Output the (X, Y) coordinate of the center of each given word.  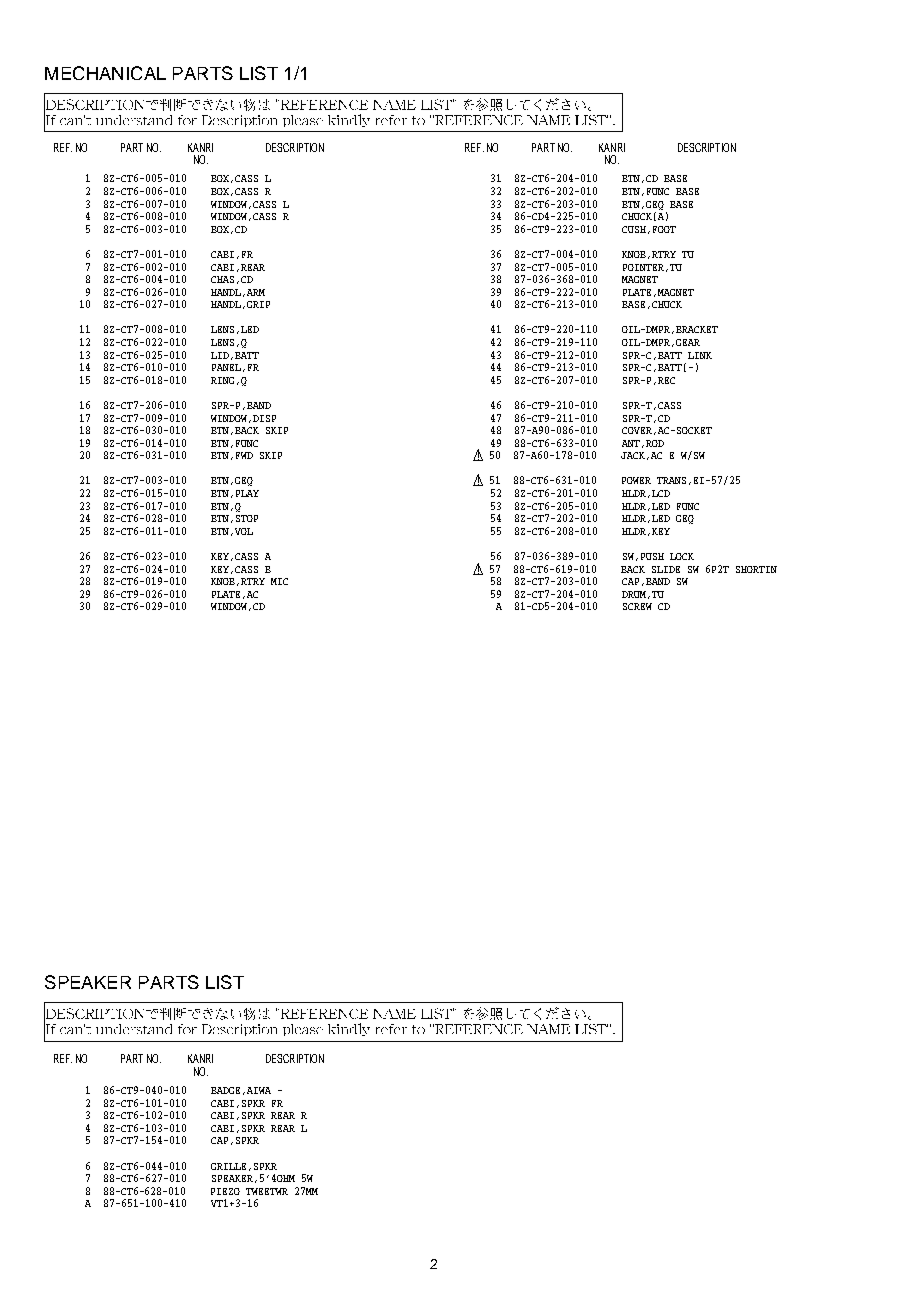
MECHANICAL (105, 73)
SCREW (637, 606)
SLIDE (666, 569)
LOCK (682, 556)
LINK (700, 355)
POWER (636, 480)
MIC (279, 581)
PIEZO (225, 1191)
